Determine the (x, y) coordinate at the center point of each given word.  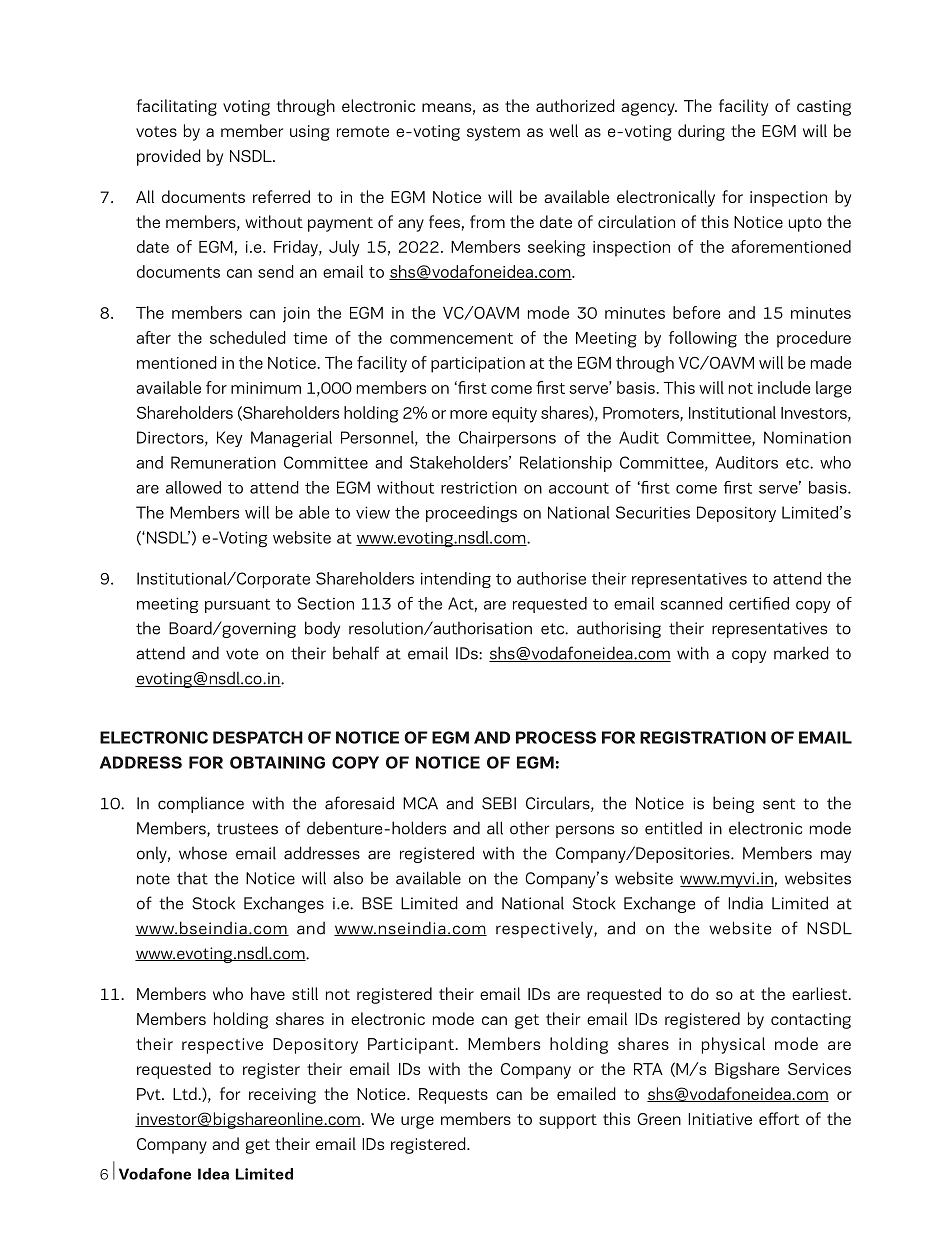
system (493, 133)
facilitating (177, 107)
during (701, 132)
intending (456, 580)
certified (759, 603)
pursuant (237, 606)
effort (779, 1118)
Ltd (186, 1093)
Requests (453, 1096)
